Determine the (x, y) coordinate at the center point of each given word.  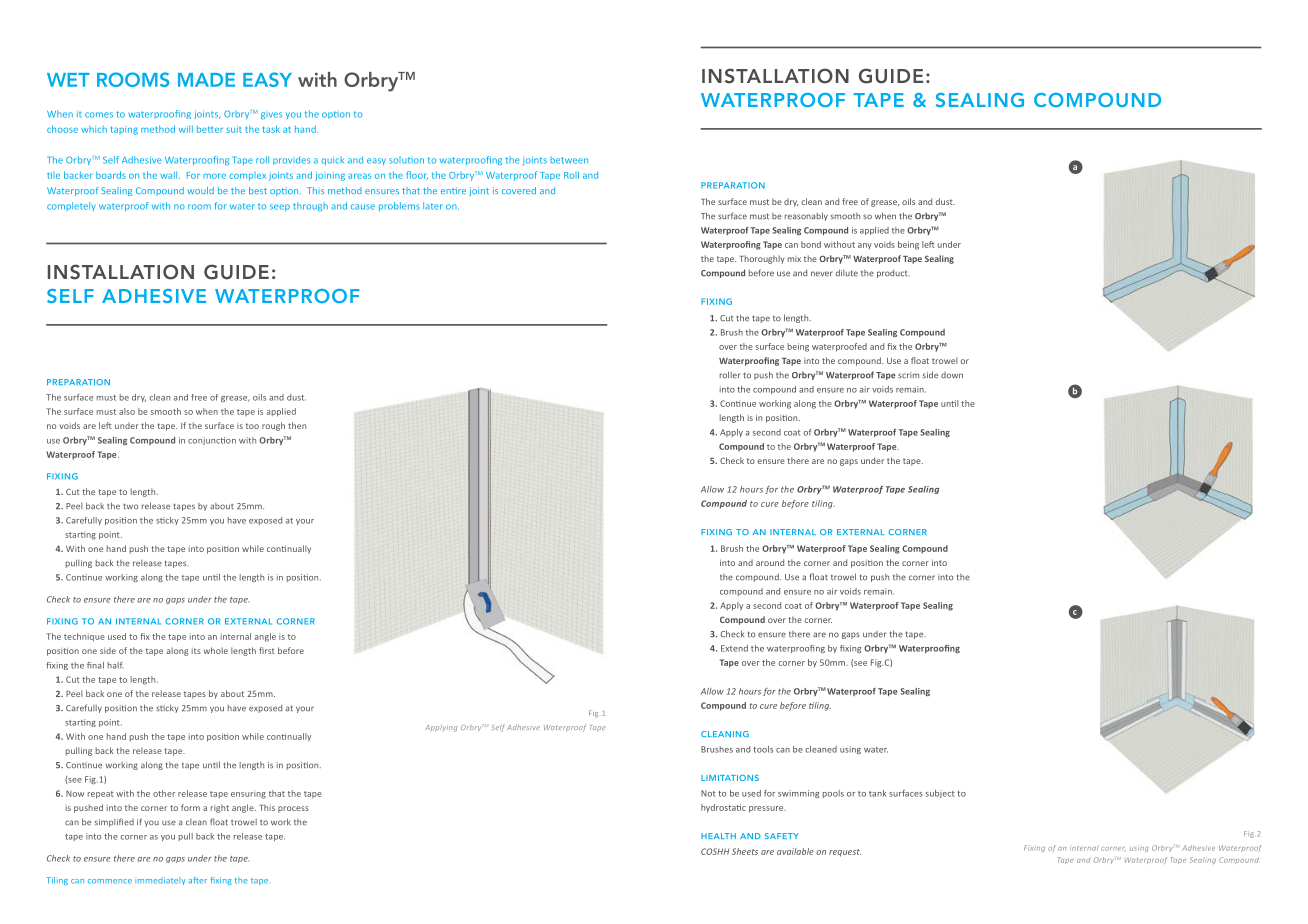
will (186, 129)
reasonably (806, 216)
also (127, 411)
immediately (160, 881)
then (297, 425)
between (569, 160)
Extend (734, 648)
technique (84, 637)
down (952, 375)
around (770, 562)
